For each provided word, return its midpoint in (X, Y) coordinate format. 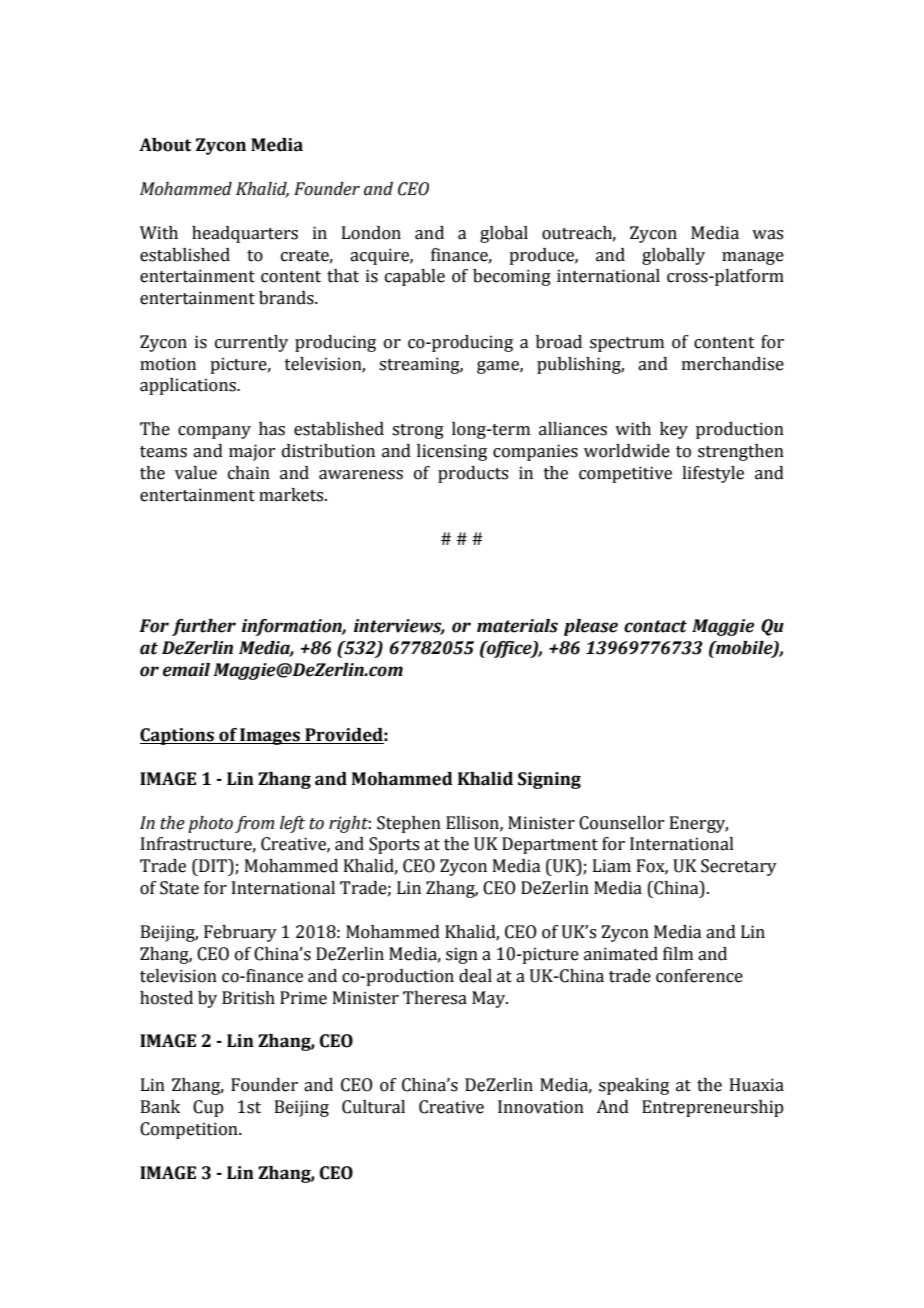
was (767, 235)
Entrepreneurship (713, 1108)
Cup (208, 1108)
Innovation (541, 1107)
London (371, 233)
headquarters (245, 234)
